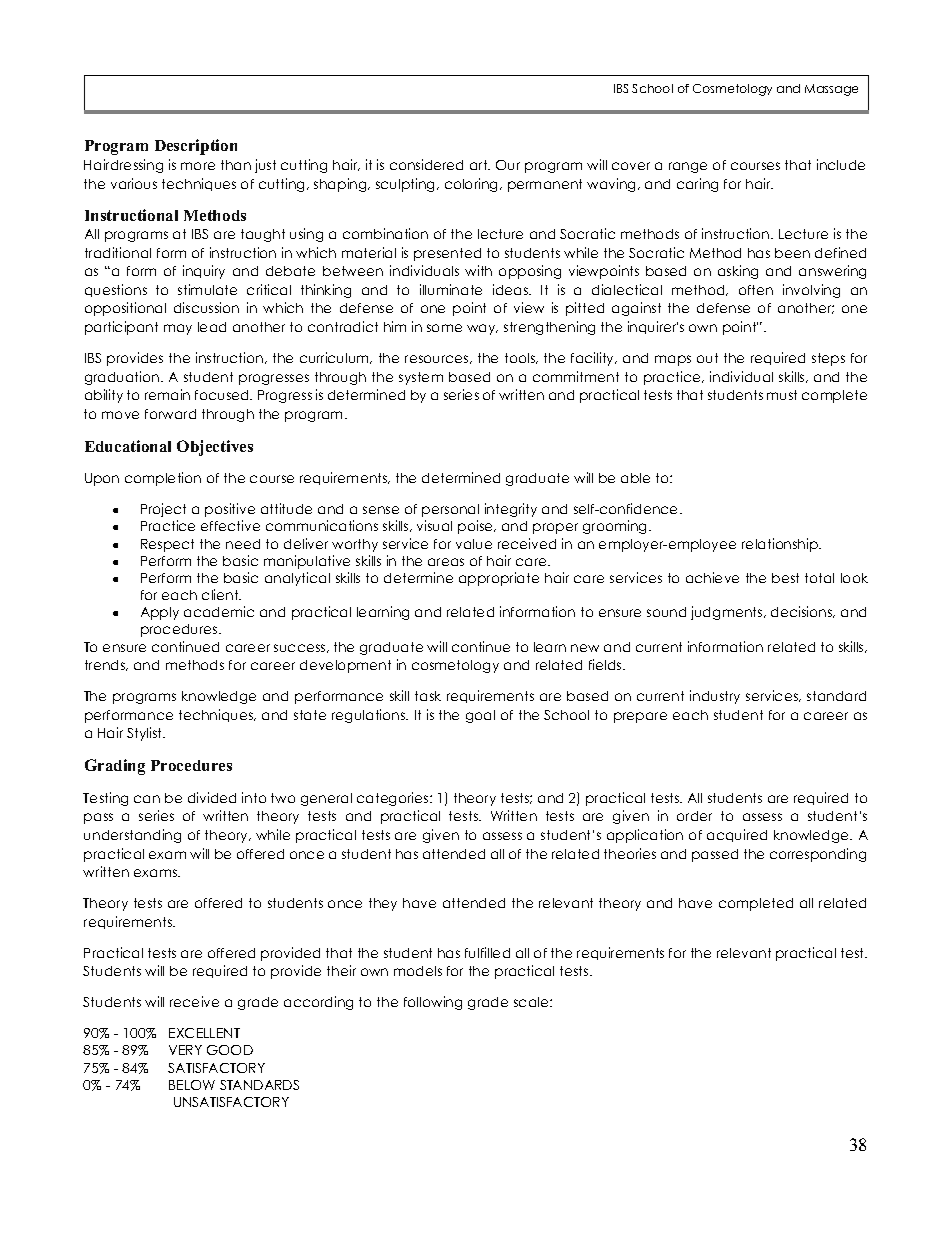  Describe the element at coordinates (196, 147) in the document. I see `Description` at that location.
